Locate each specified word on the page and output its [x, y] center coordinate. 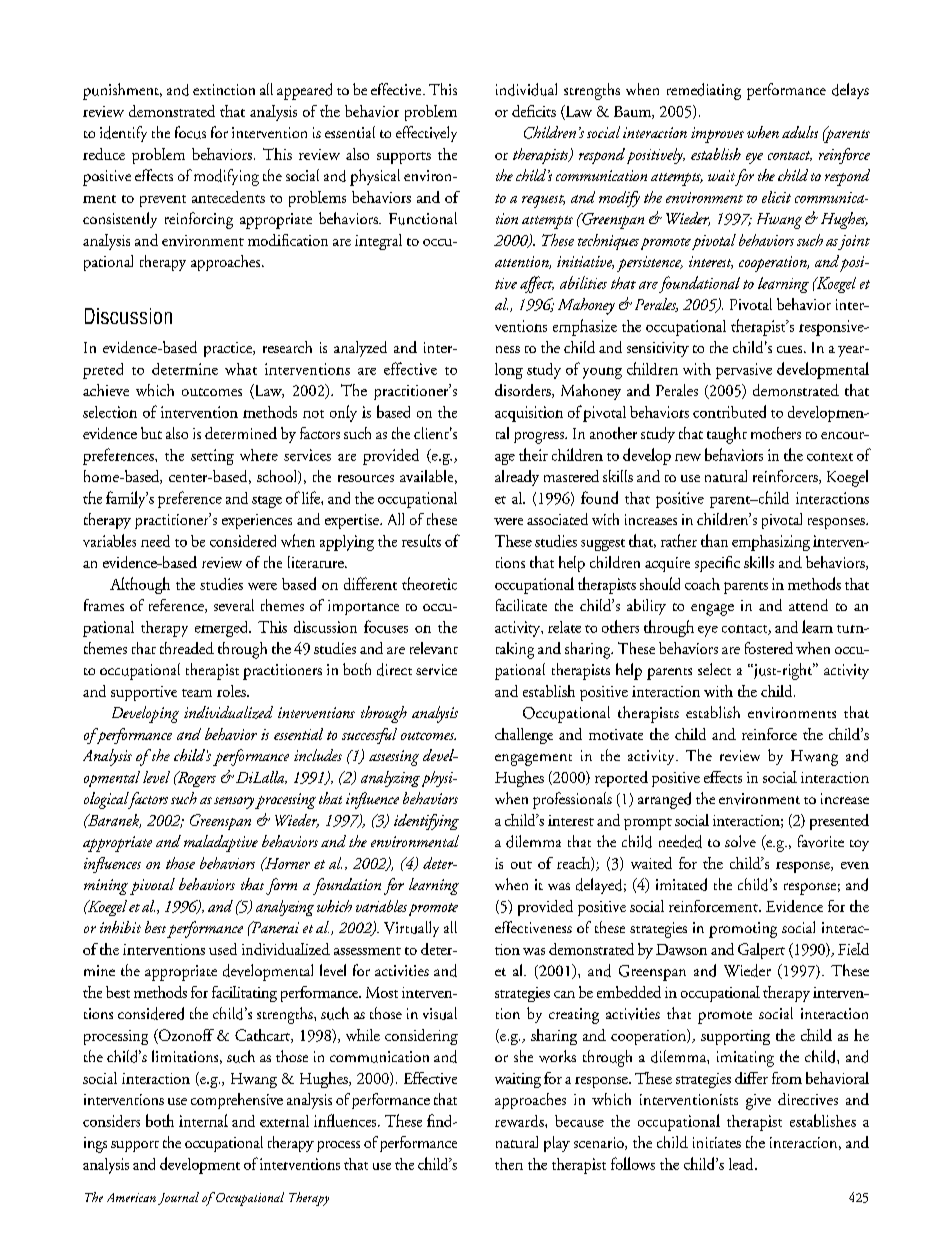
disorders [524, 391]
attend [808, 605]
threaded [187, 648]
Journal [178, 1198]
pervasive [744, 371]
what [241, 369]
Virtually [411, 929]
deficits [534, 111]
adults [800, 132]
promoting [743, 930]
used [223, 949]
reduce [104, 154]
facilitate [521, 605]
